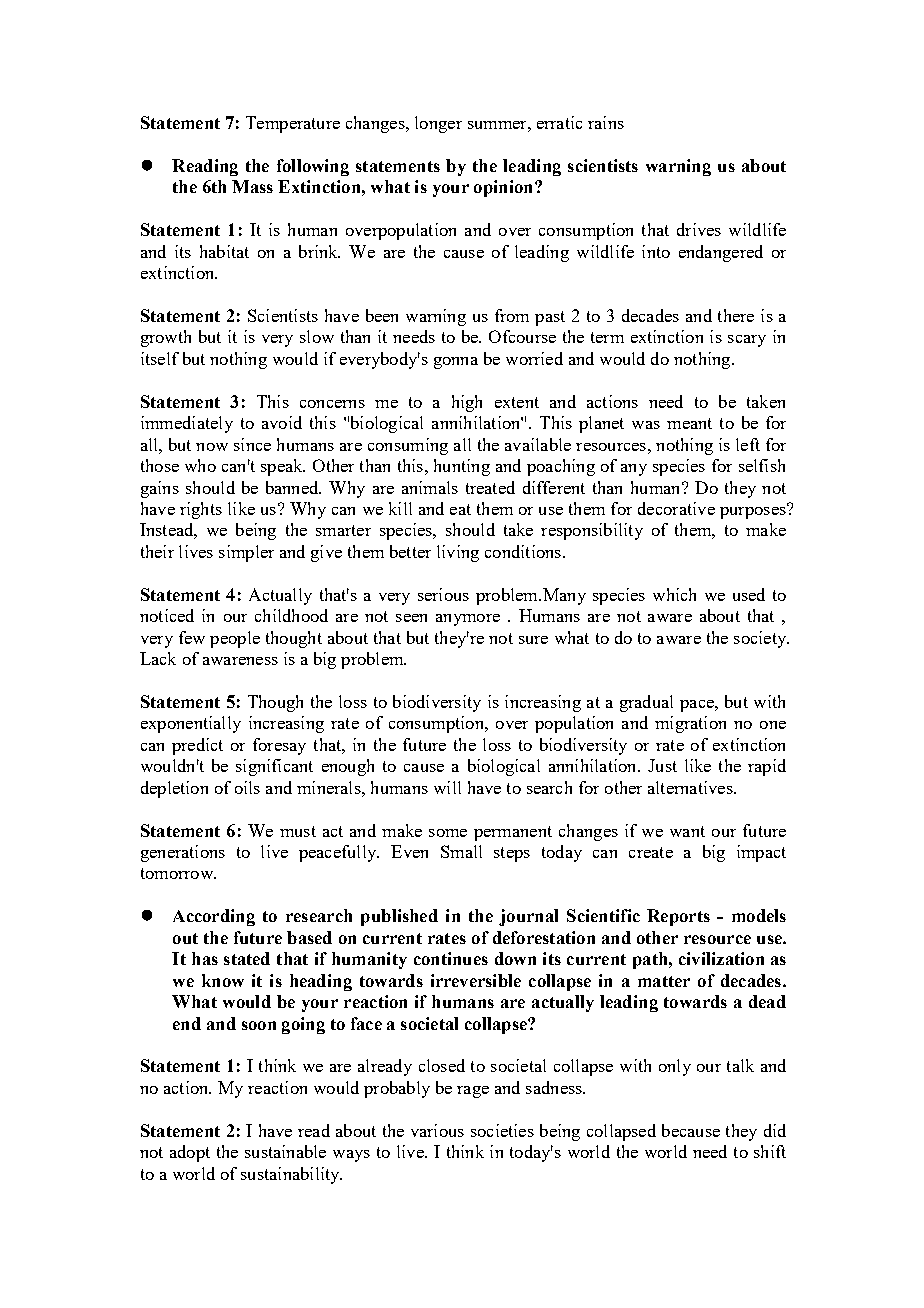 The image size is (924, 1308). I want to click on meant, so click(689, 423).
